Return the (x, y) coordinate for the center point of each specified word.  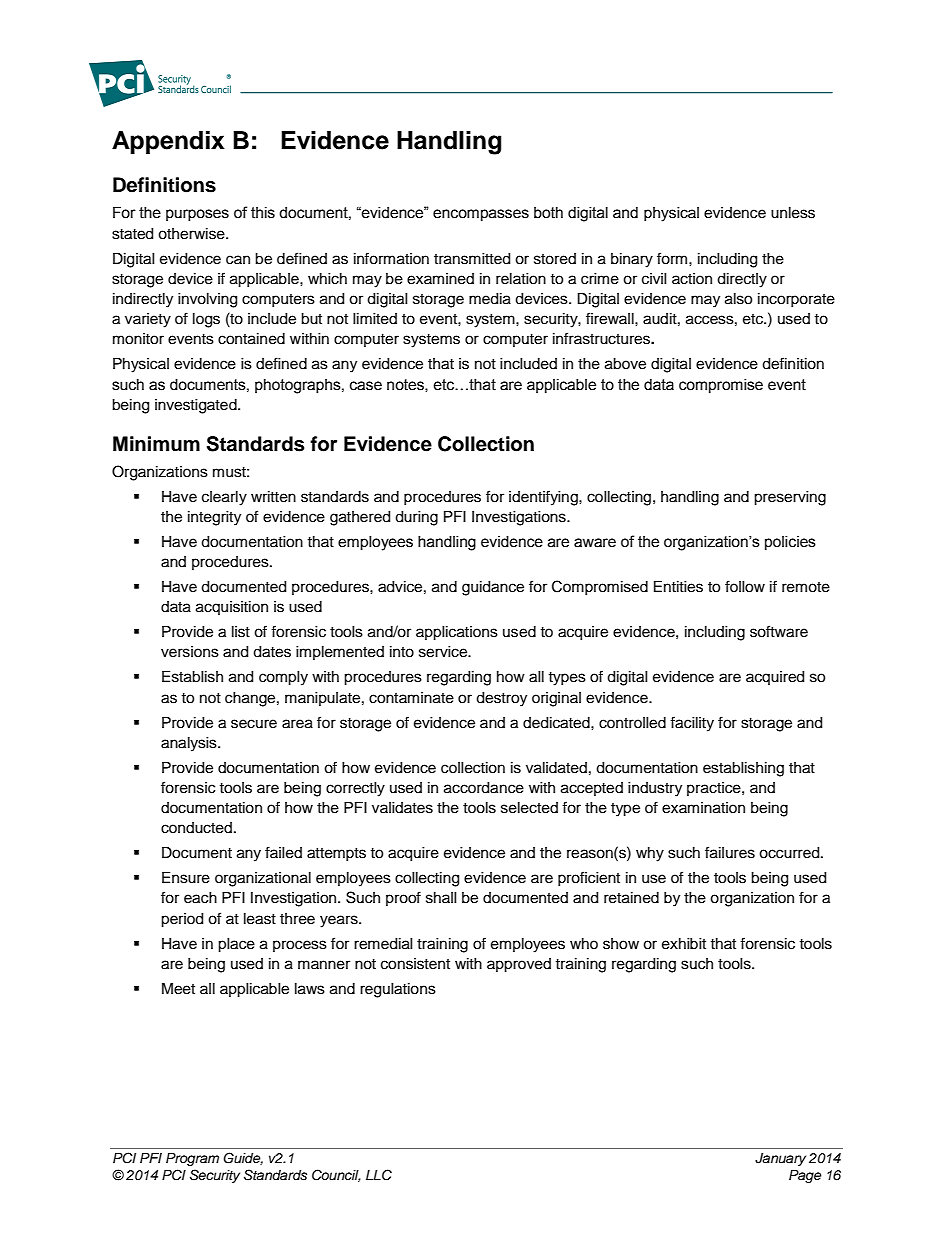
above (625, 364)
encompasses (481, 215)
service (444, 652)
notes (406, 385)
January (780, 1159)
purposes (197, 215)
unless (793, 213)
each (200, 898)
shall (441, 898)
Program (192, 1159)
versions (190, 652)
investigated (197, 406)
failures (730, 852)
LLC (379, 1175)
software (779, 631)
